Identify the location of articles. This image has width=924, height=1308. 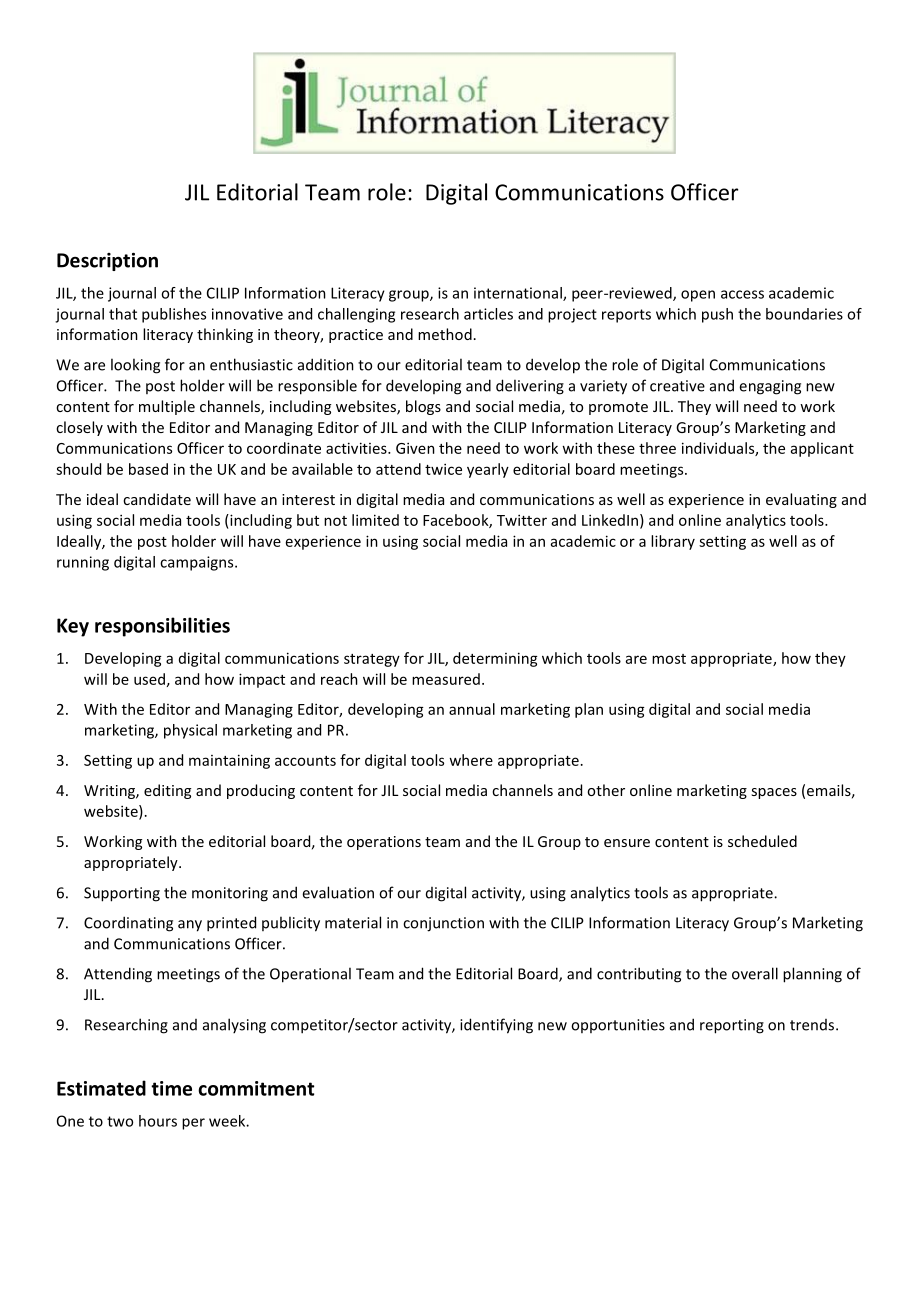
(488, 314).
